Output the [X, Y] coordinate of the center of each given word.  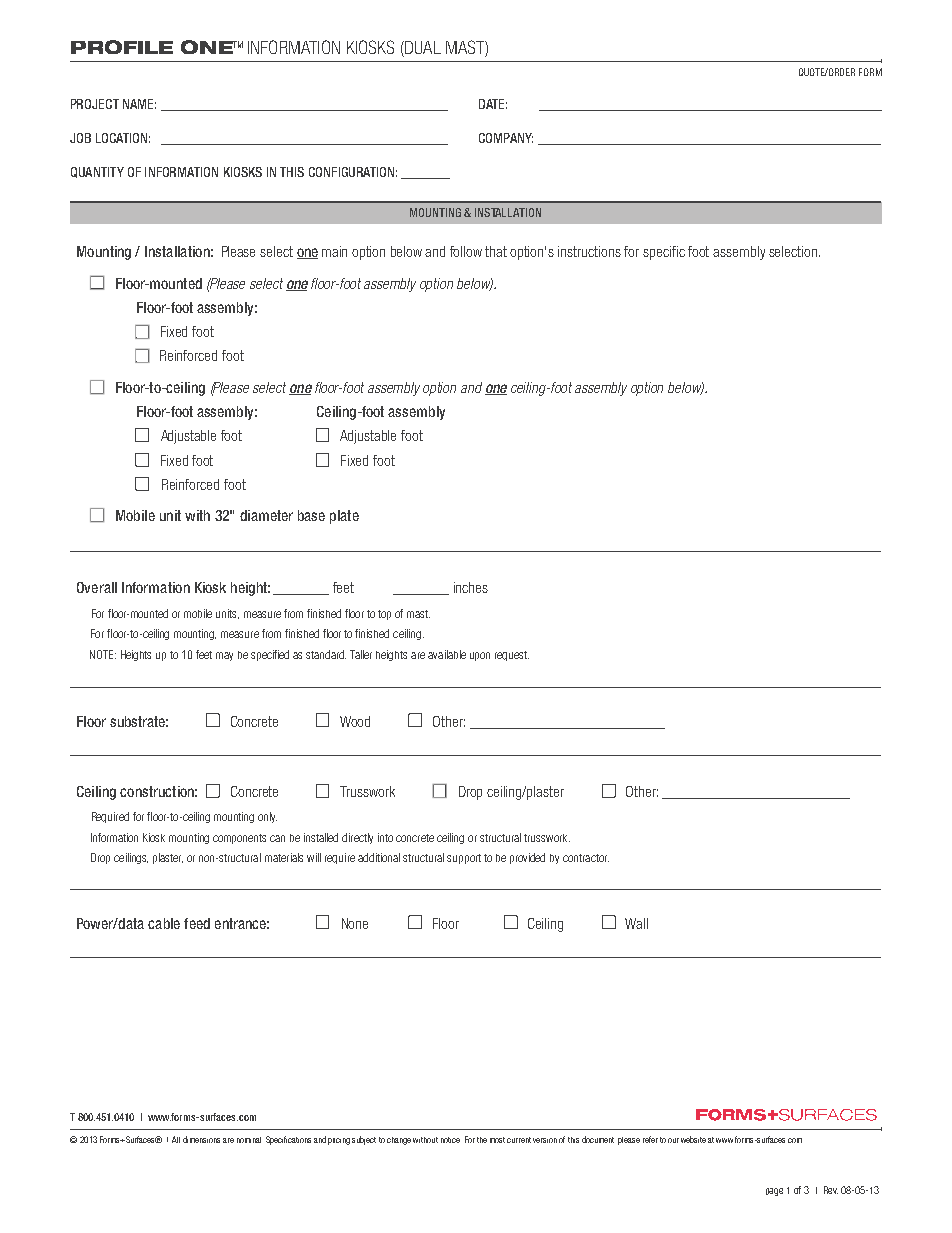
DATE [493, 104]
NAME [139, 104]
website [693, 1139]
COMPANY [506, 138]
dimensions [201, 1139]
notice [450, 1140]
